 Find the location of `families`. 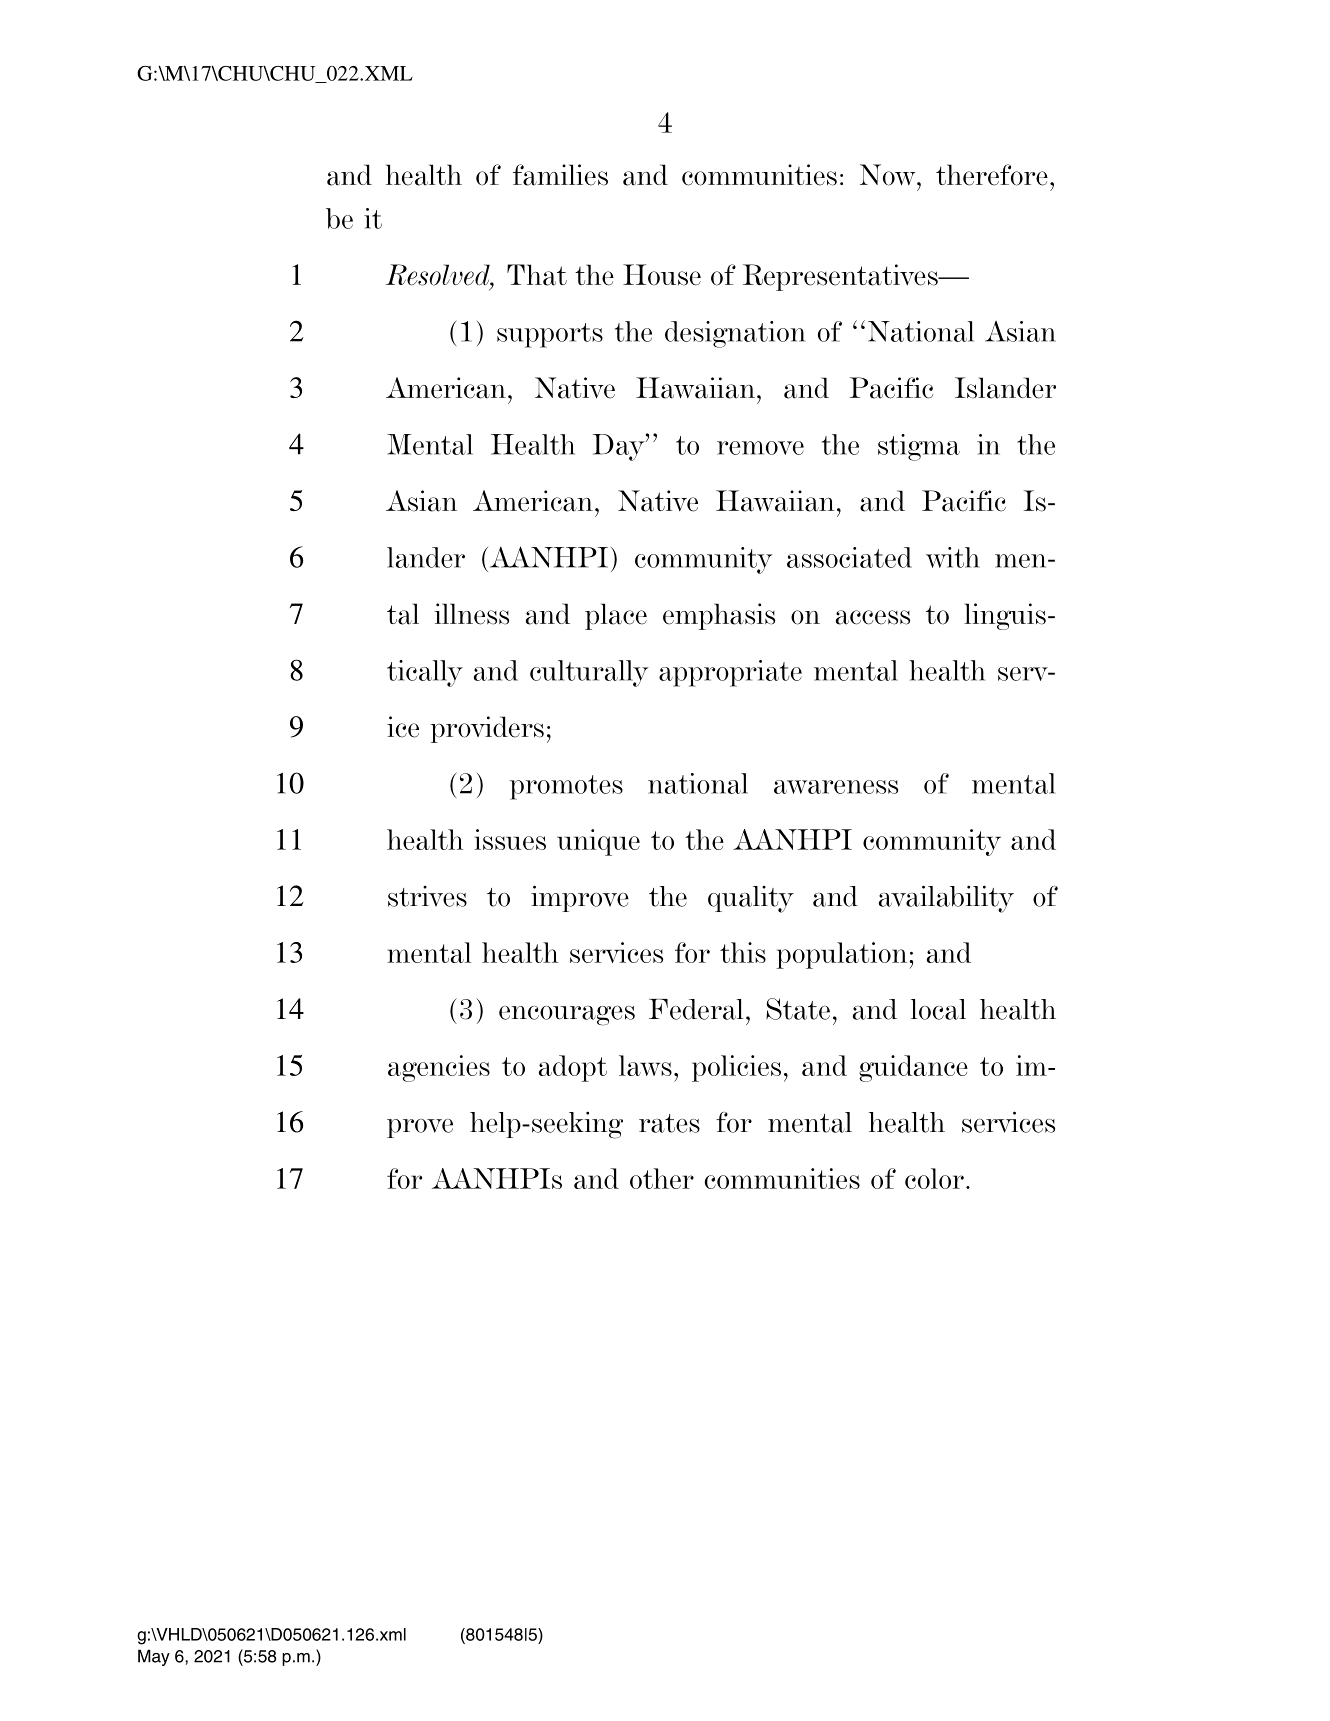

families is located at coordinates (560, 175).
